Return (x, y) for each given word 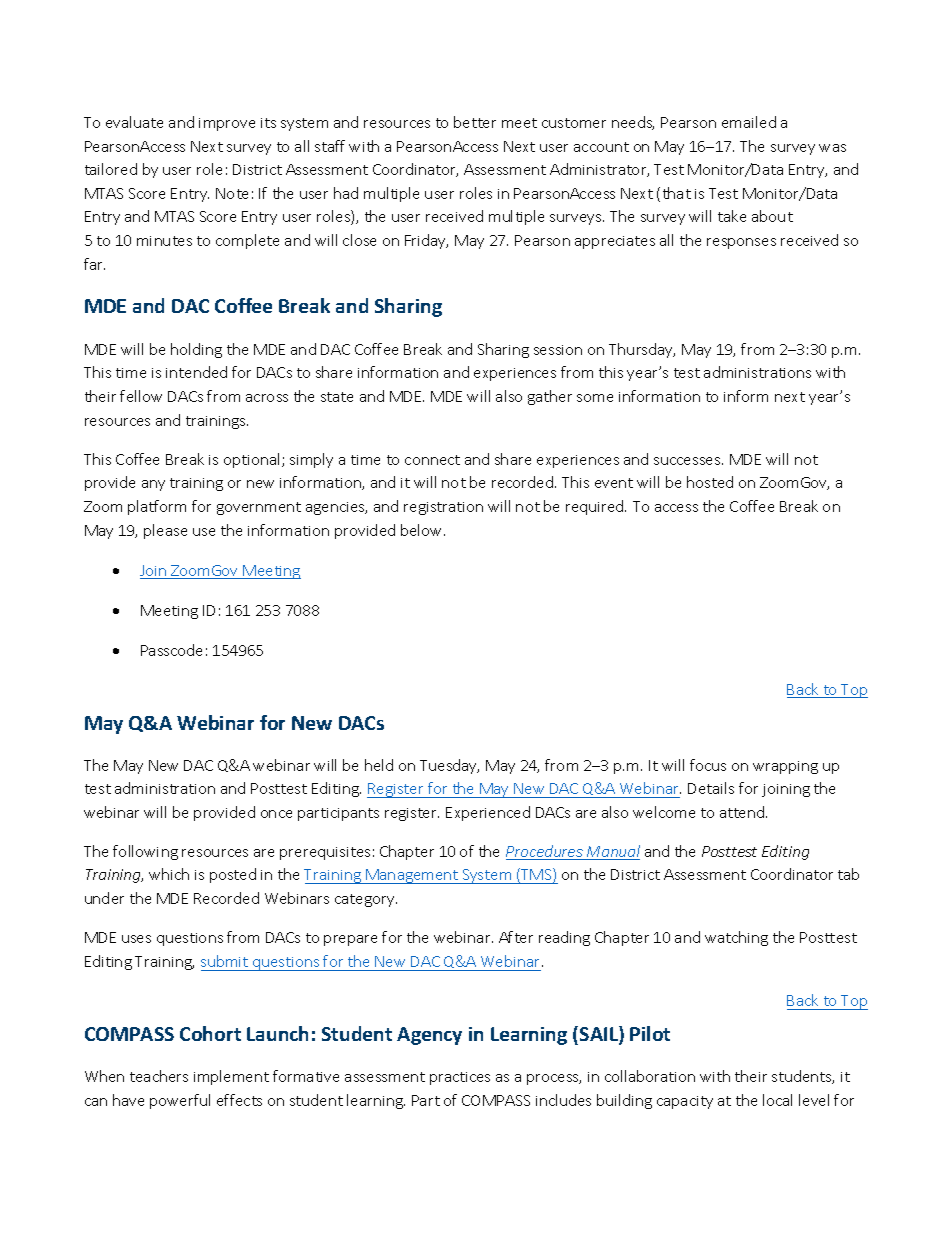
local (777, 1100)
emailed (749, 122)
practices (460, 1078)
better (475, 122)
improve (227, 124)
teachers (159, 1076)
